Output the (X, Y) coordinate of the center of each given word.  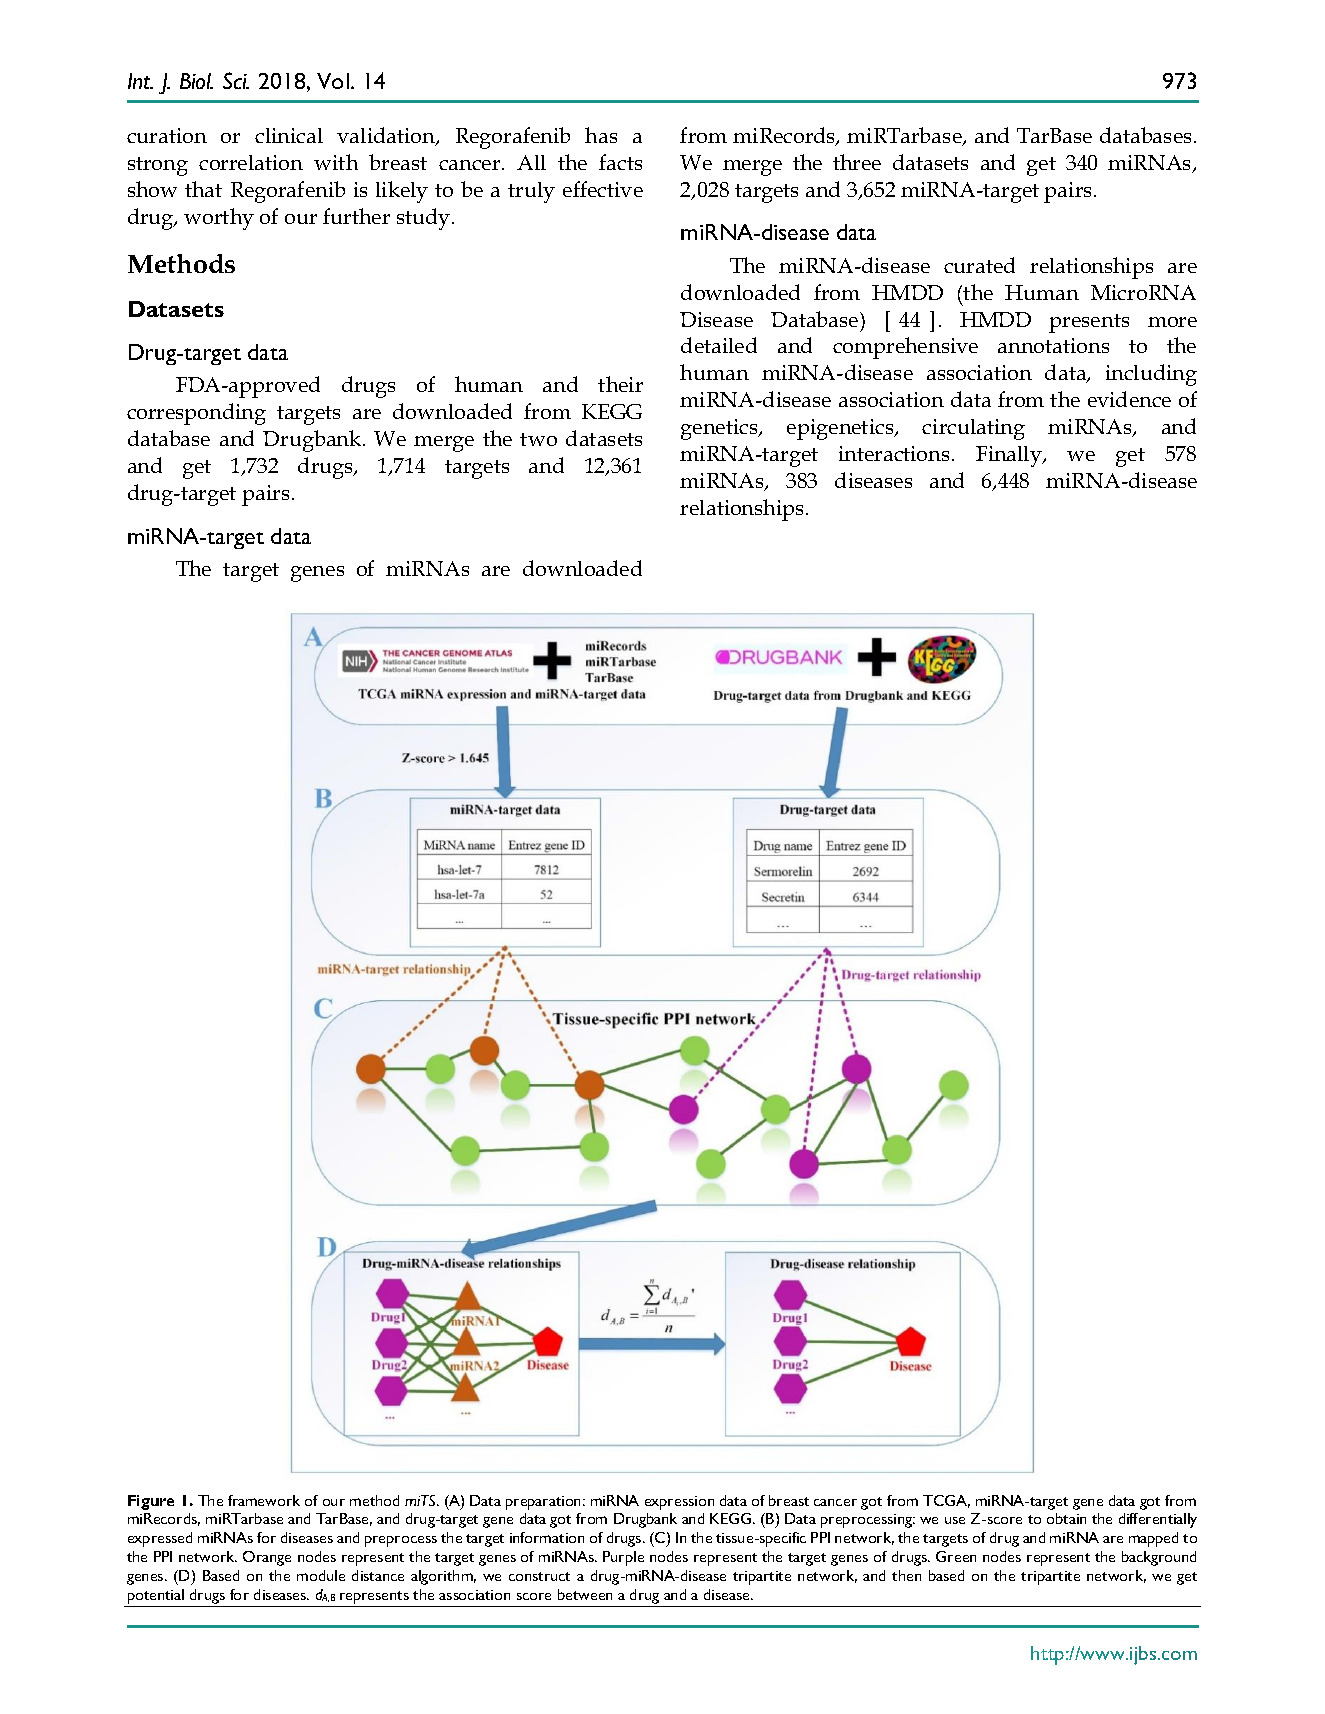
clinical (289, 135)
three (857, 162)
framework (264, 1500)
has (601, 135)
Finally (1010, 456)
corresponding (196, 414)
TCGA (946, 1501)
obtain (1066, 1518)
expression (679, 1503)
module (321, 1575)
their (620, 384)
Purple (623, 1558)
